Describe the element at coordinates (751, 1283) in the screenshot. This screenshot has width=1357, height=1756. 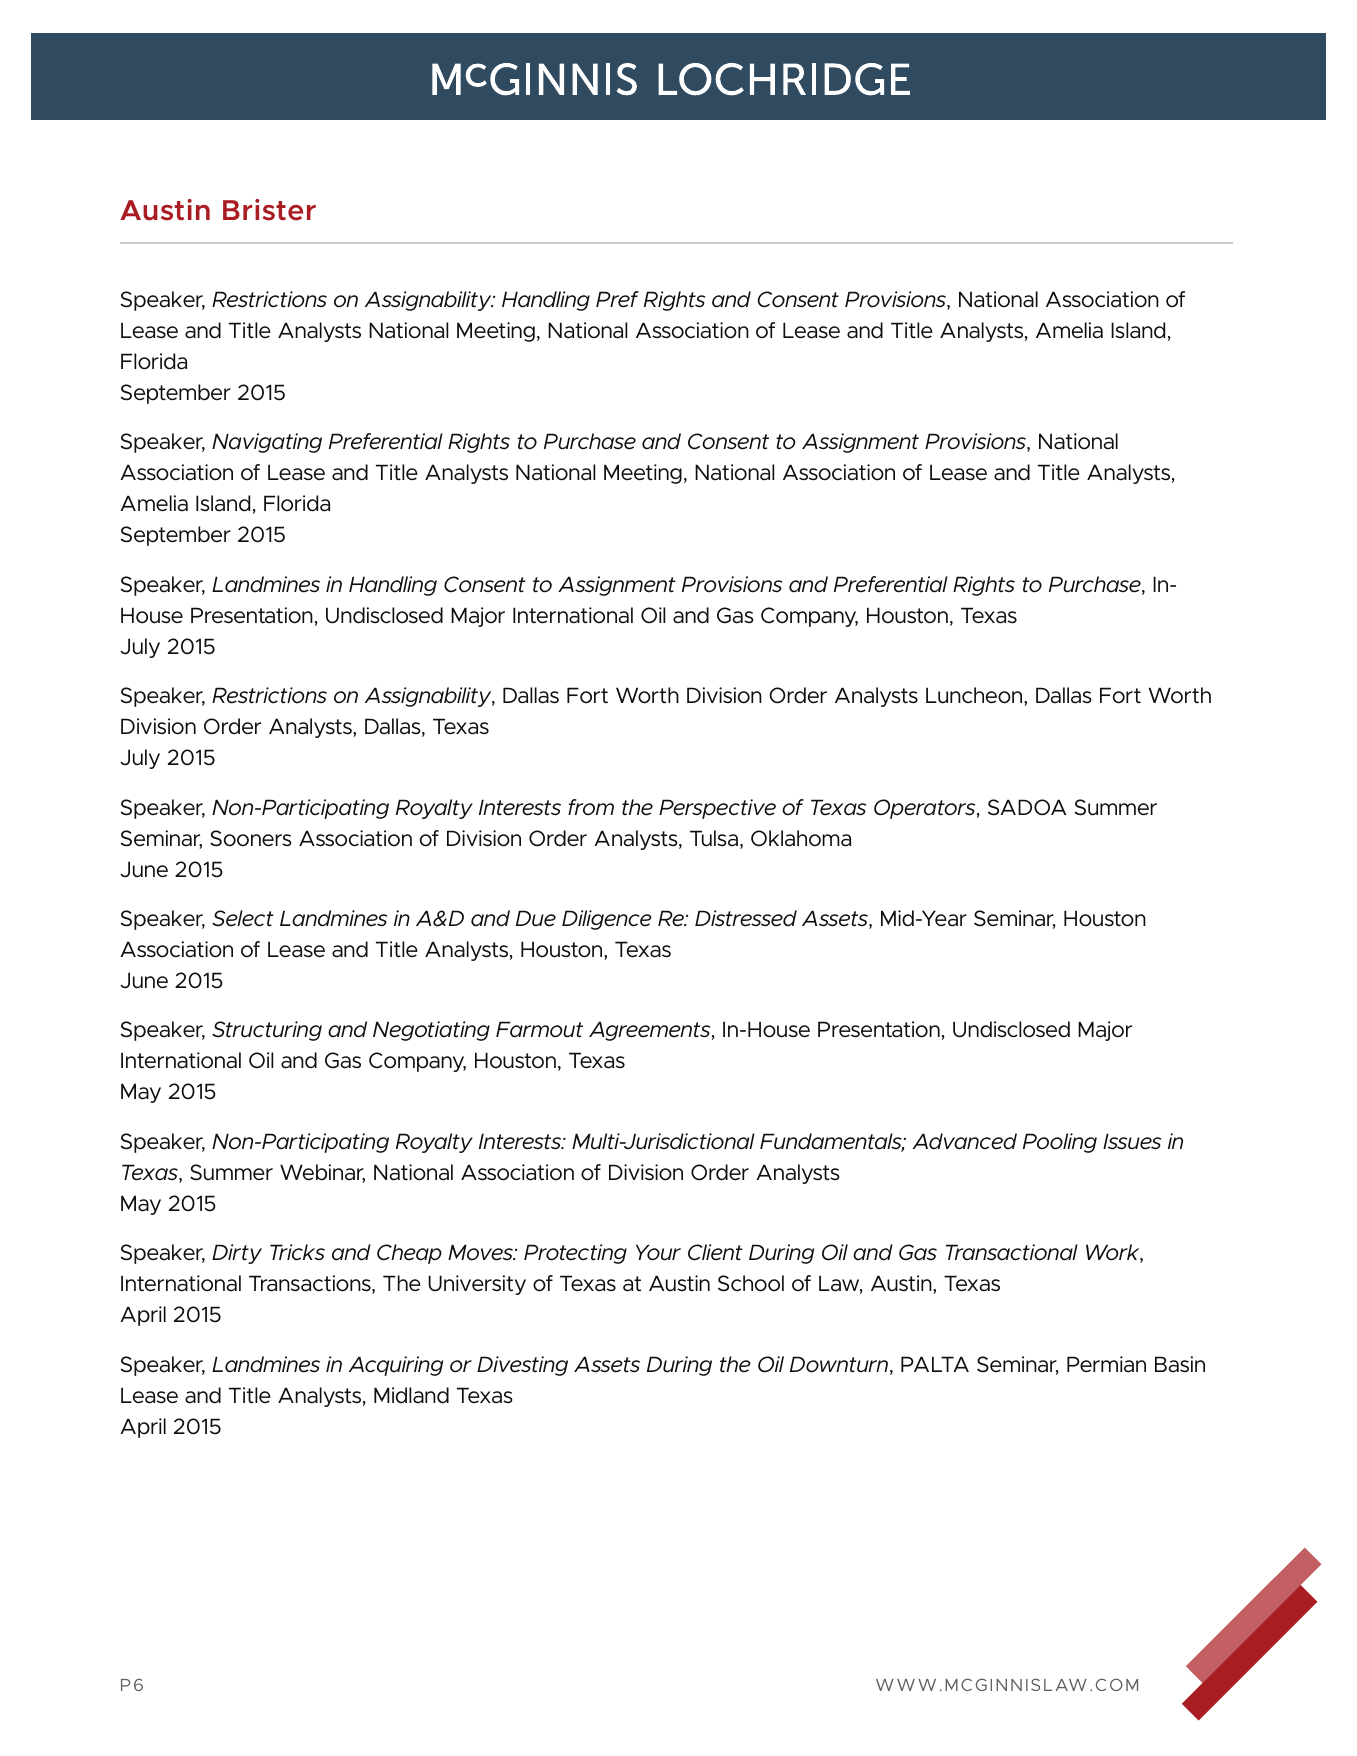
I see `School` at that location.
